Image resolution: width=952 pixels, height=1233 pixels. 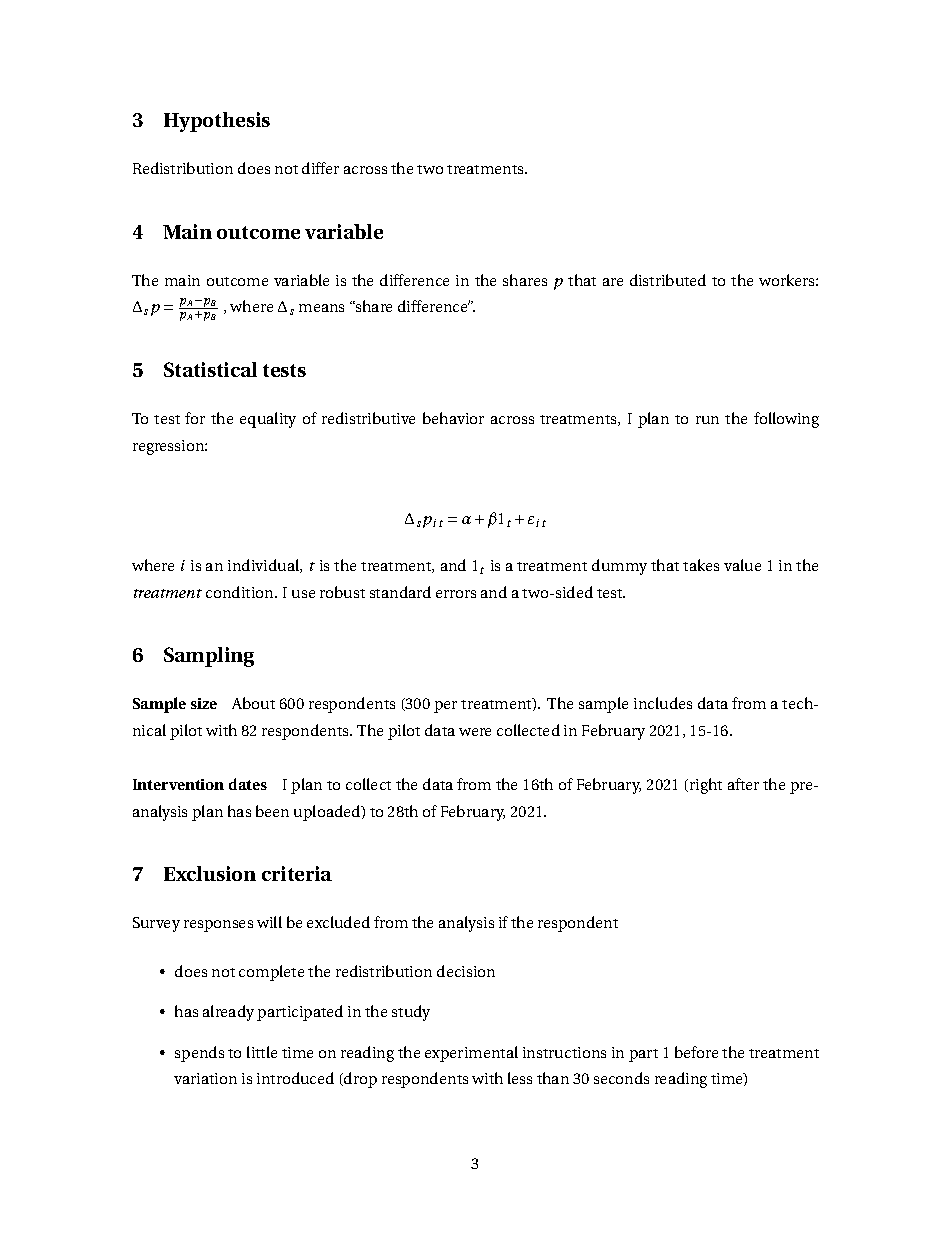 I want to click on Hypothesis, so click(x=217, y=122).
